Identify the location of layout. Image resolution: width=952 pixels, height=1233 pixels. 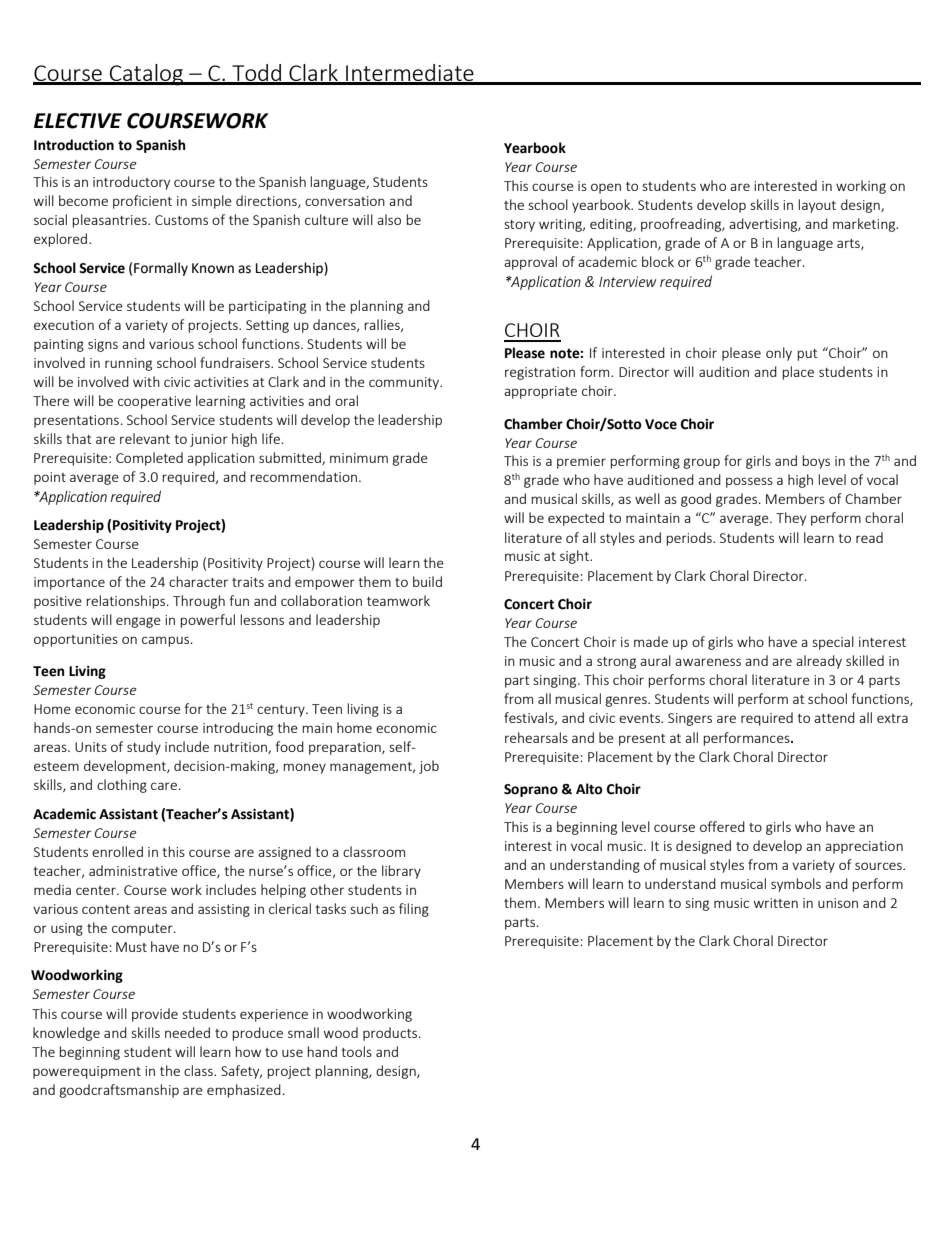
(817, 206).
